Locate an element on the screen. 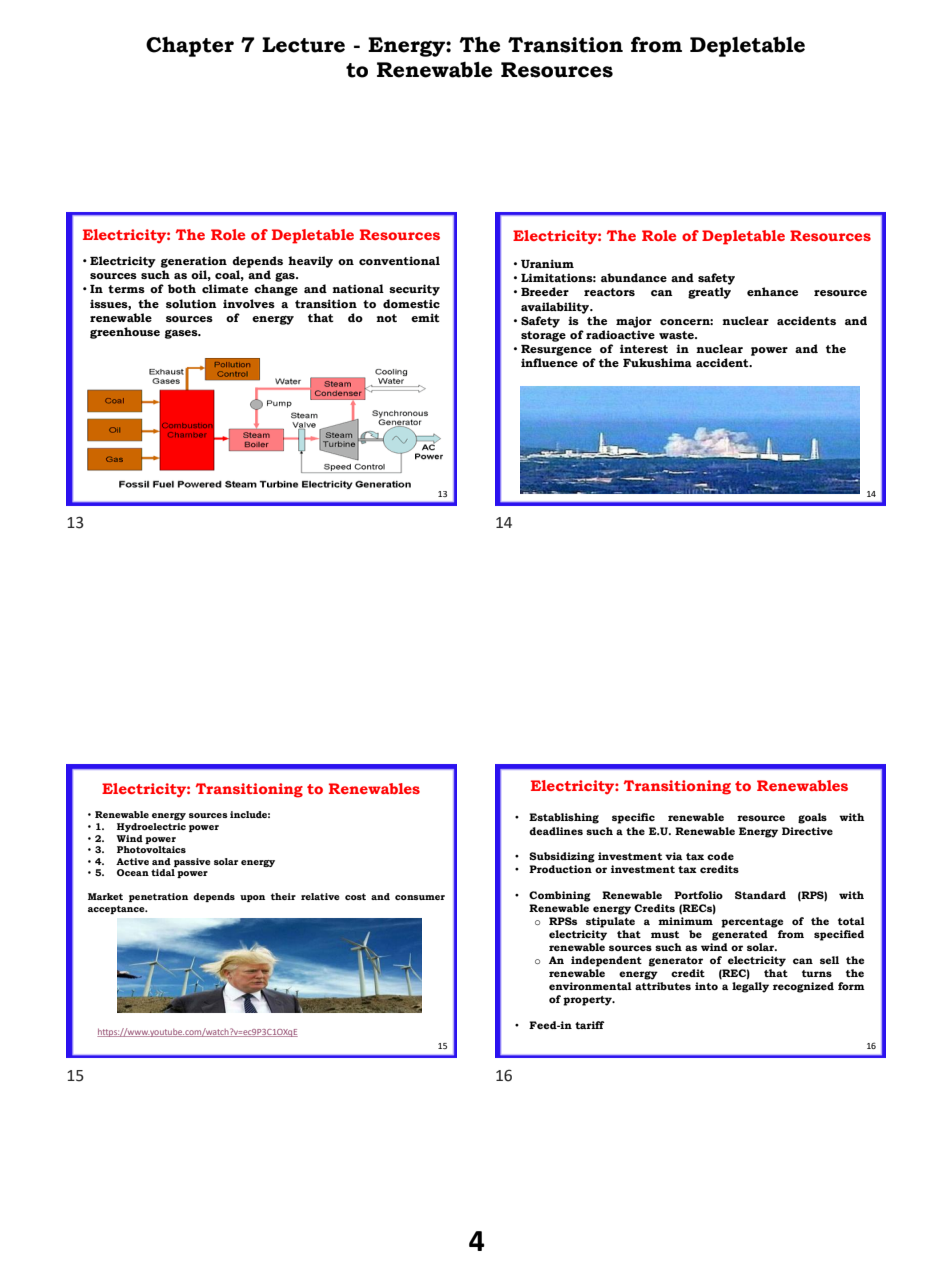  Chapter is located at coordinates (190, 46).
